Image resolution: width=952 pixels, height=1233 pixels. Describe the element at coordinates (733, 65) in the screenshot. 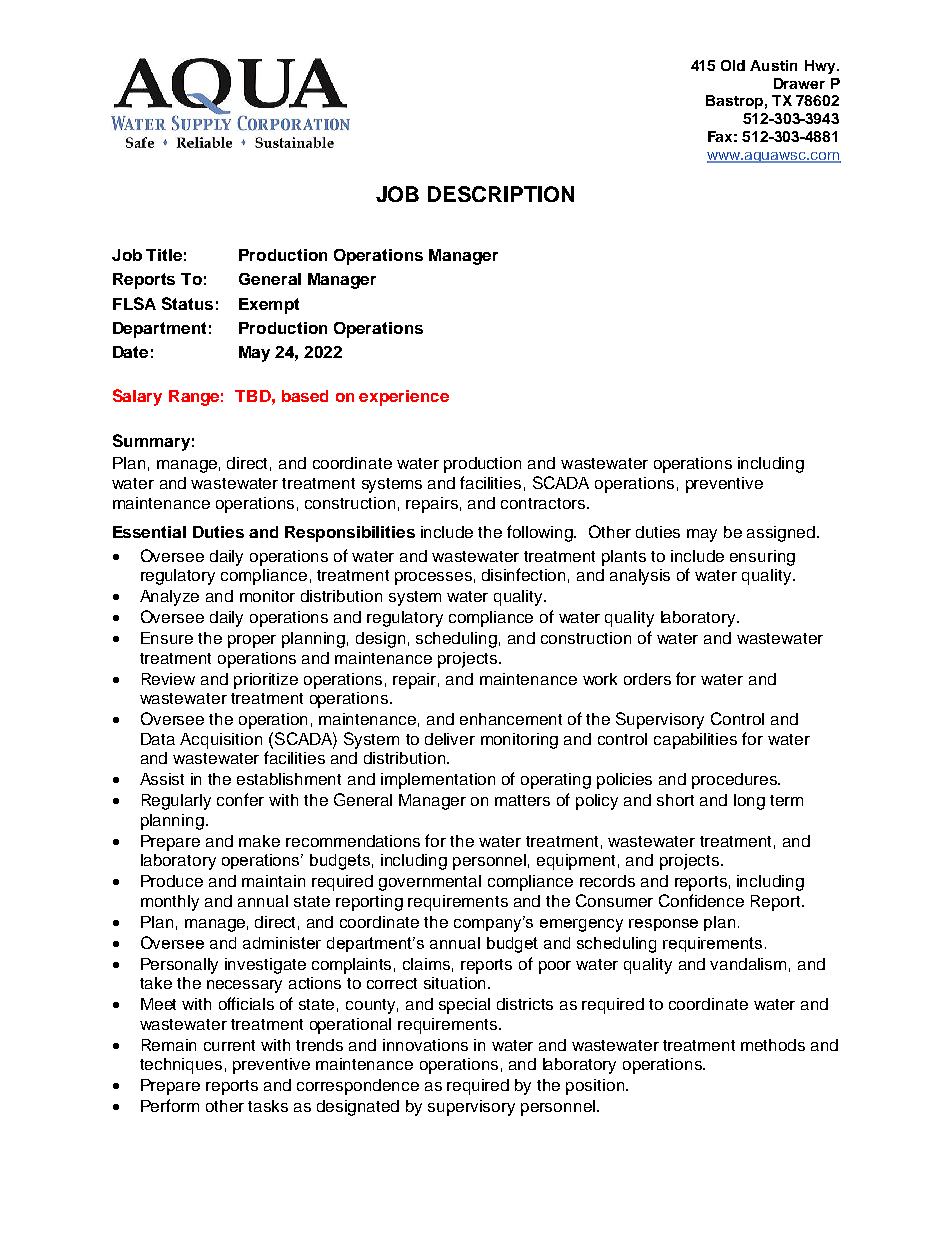

I see `Old` at that location.
